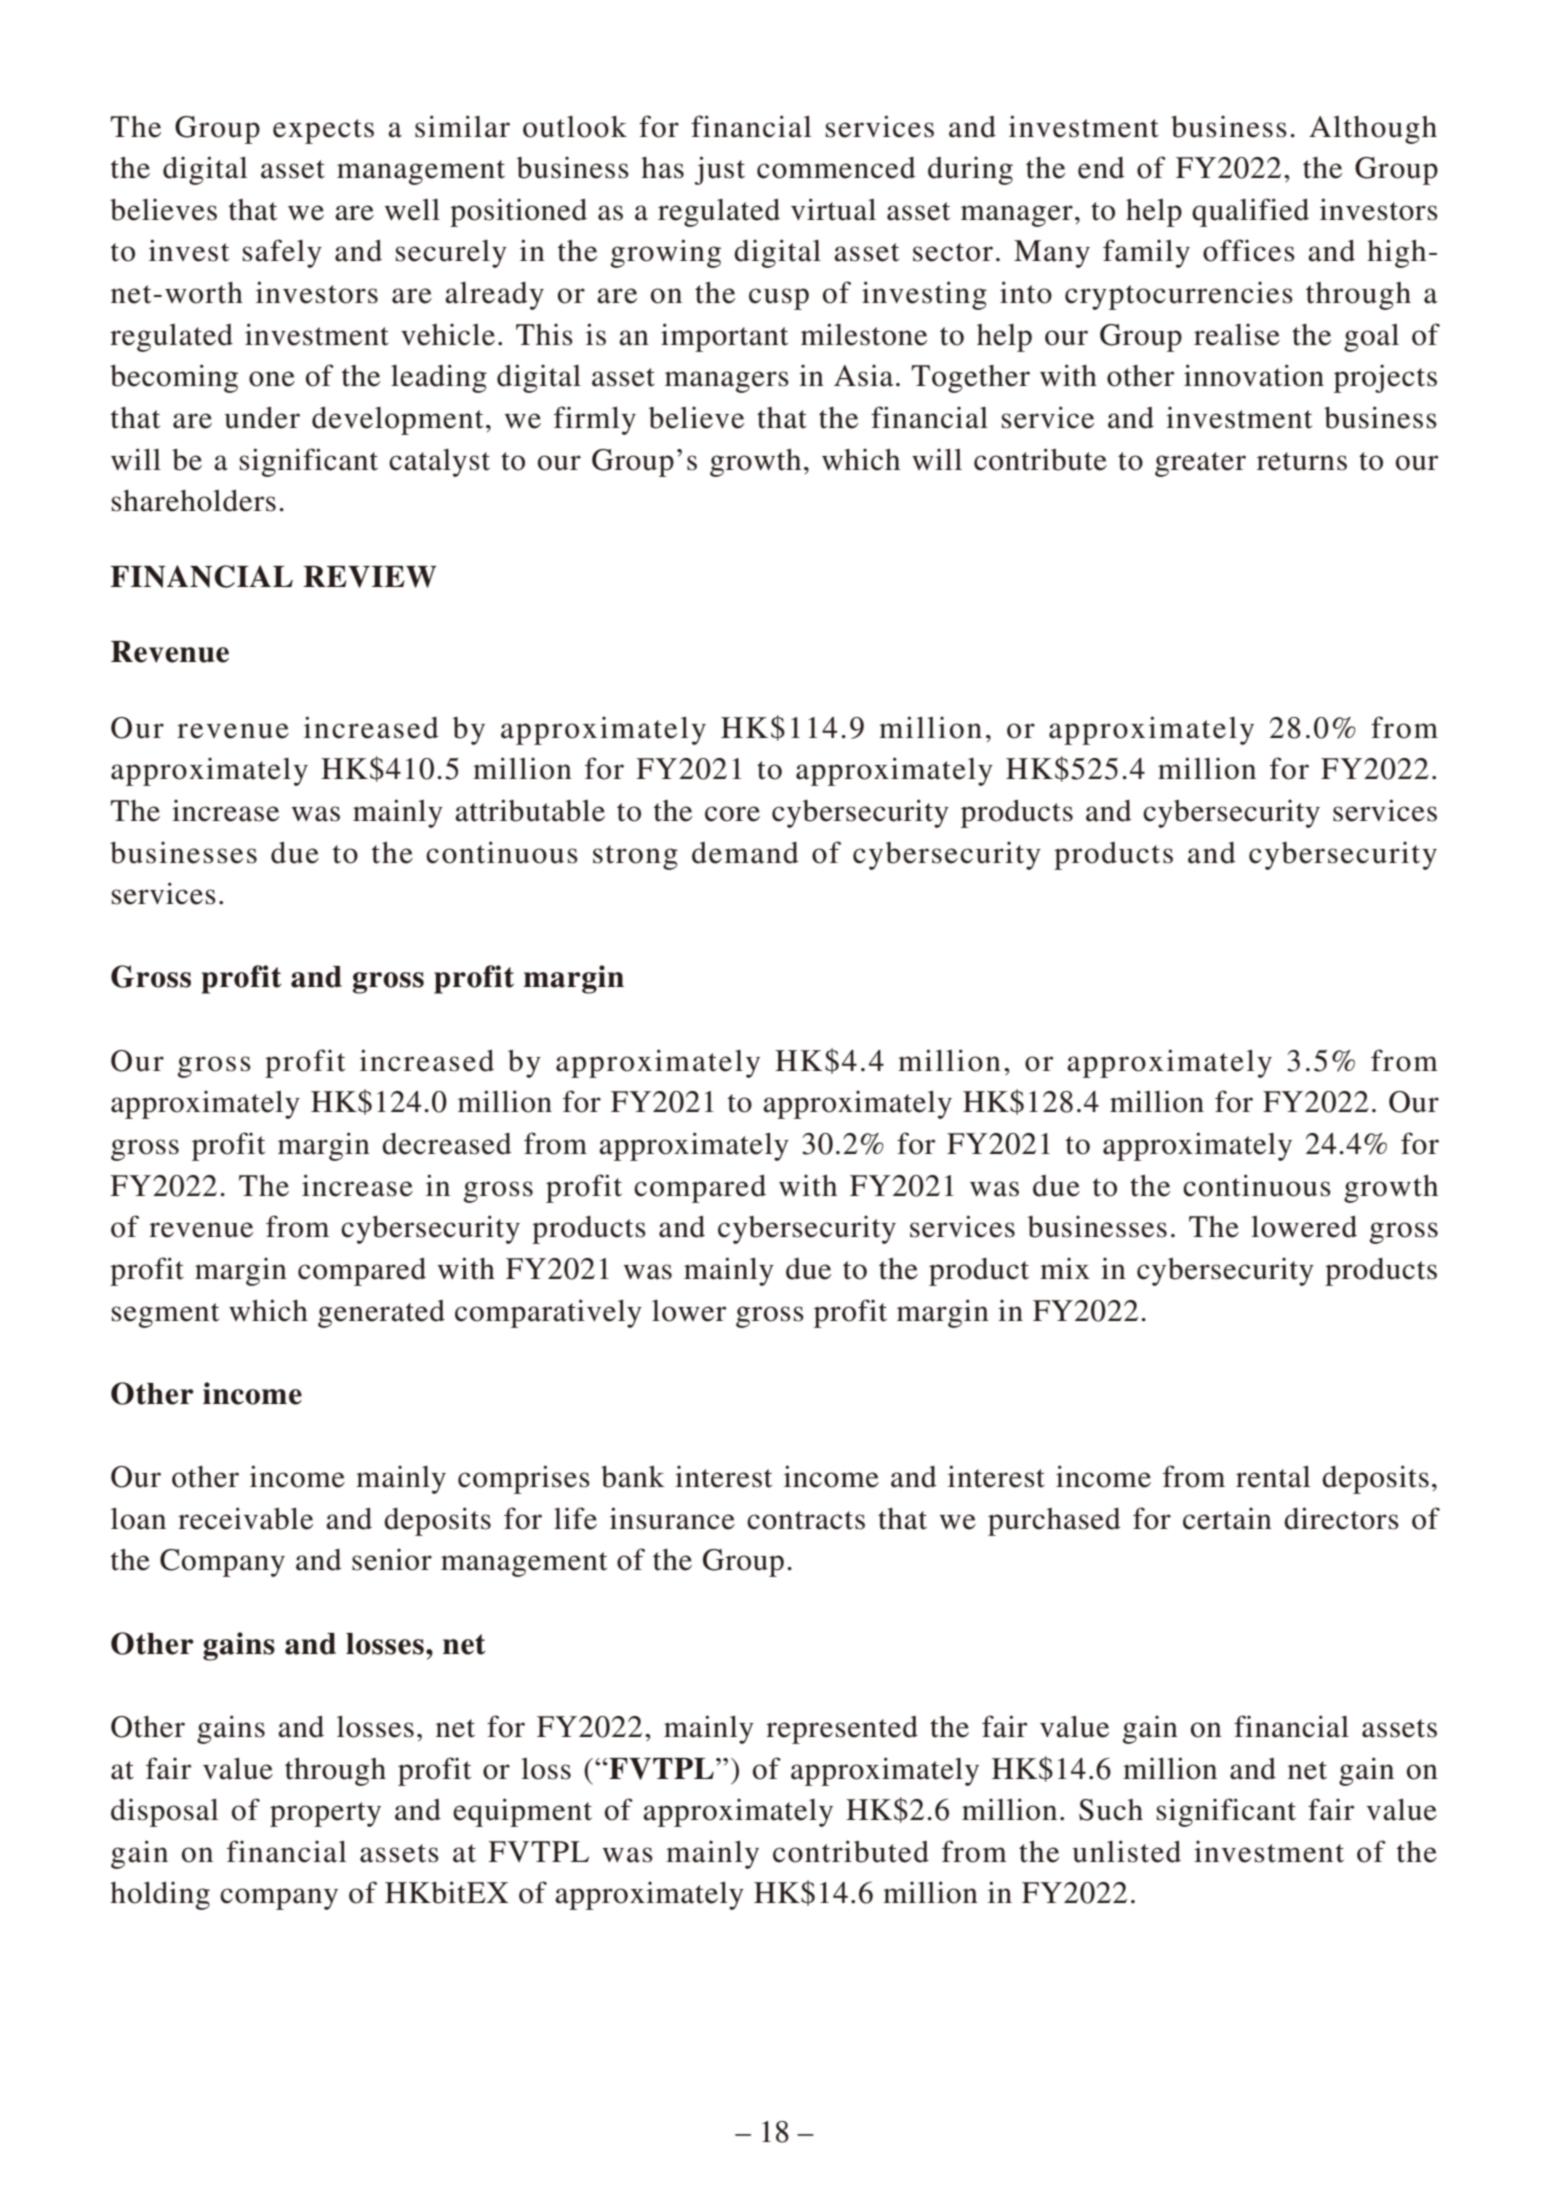 Image resolution: width=1549 pixels, height=2191 pixels. Describe the element at coordinates (1250, 212) in the image. I see `qualified` at that location.
